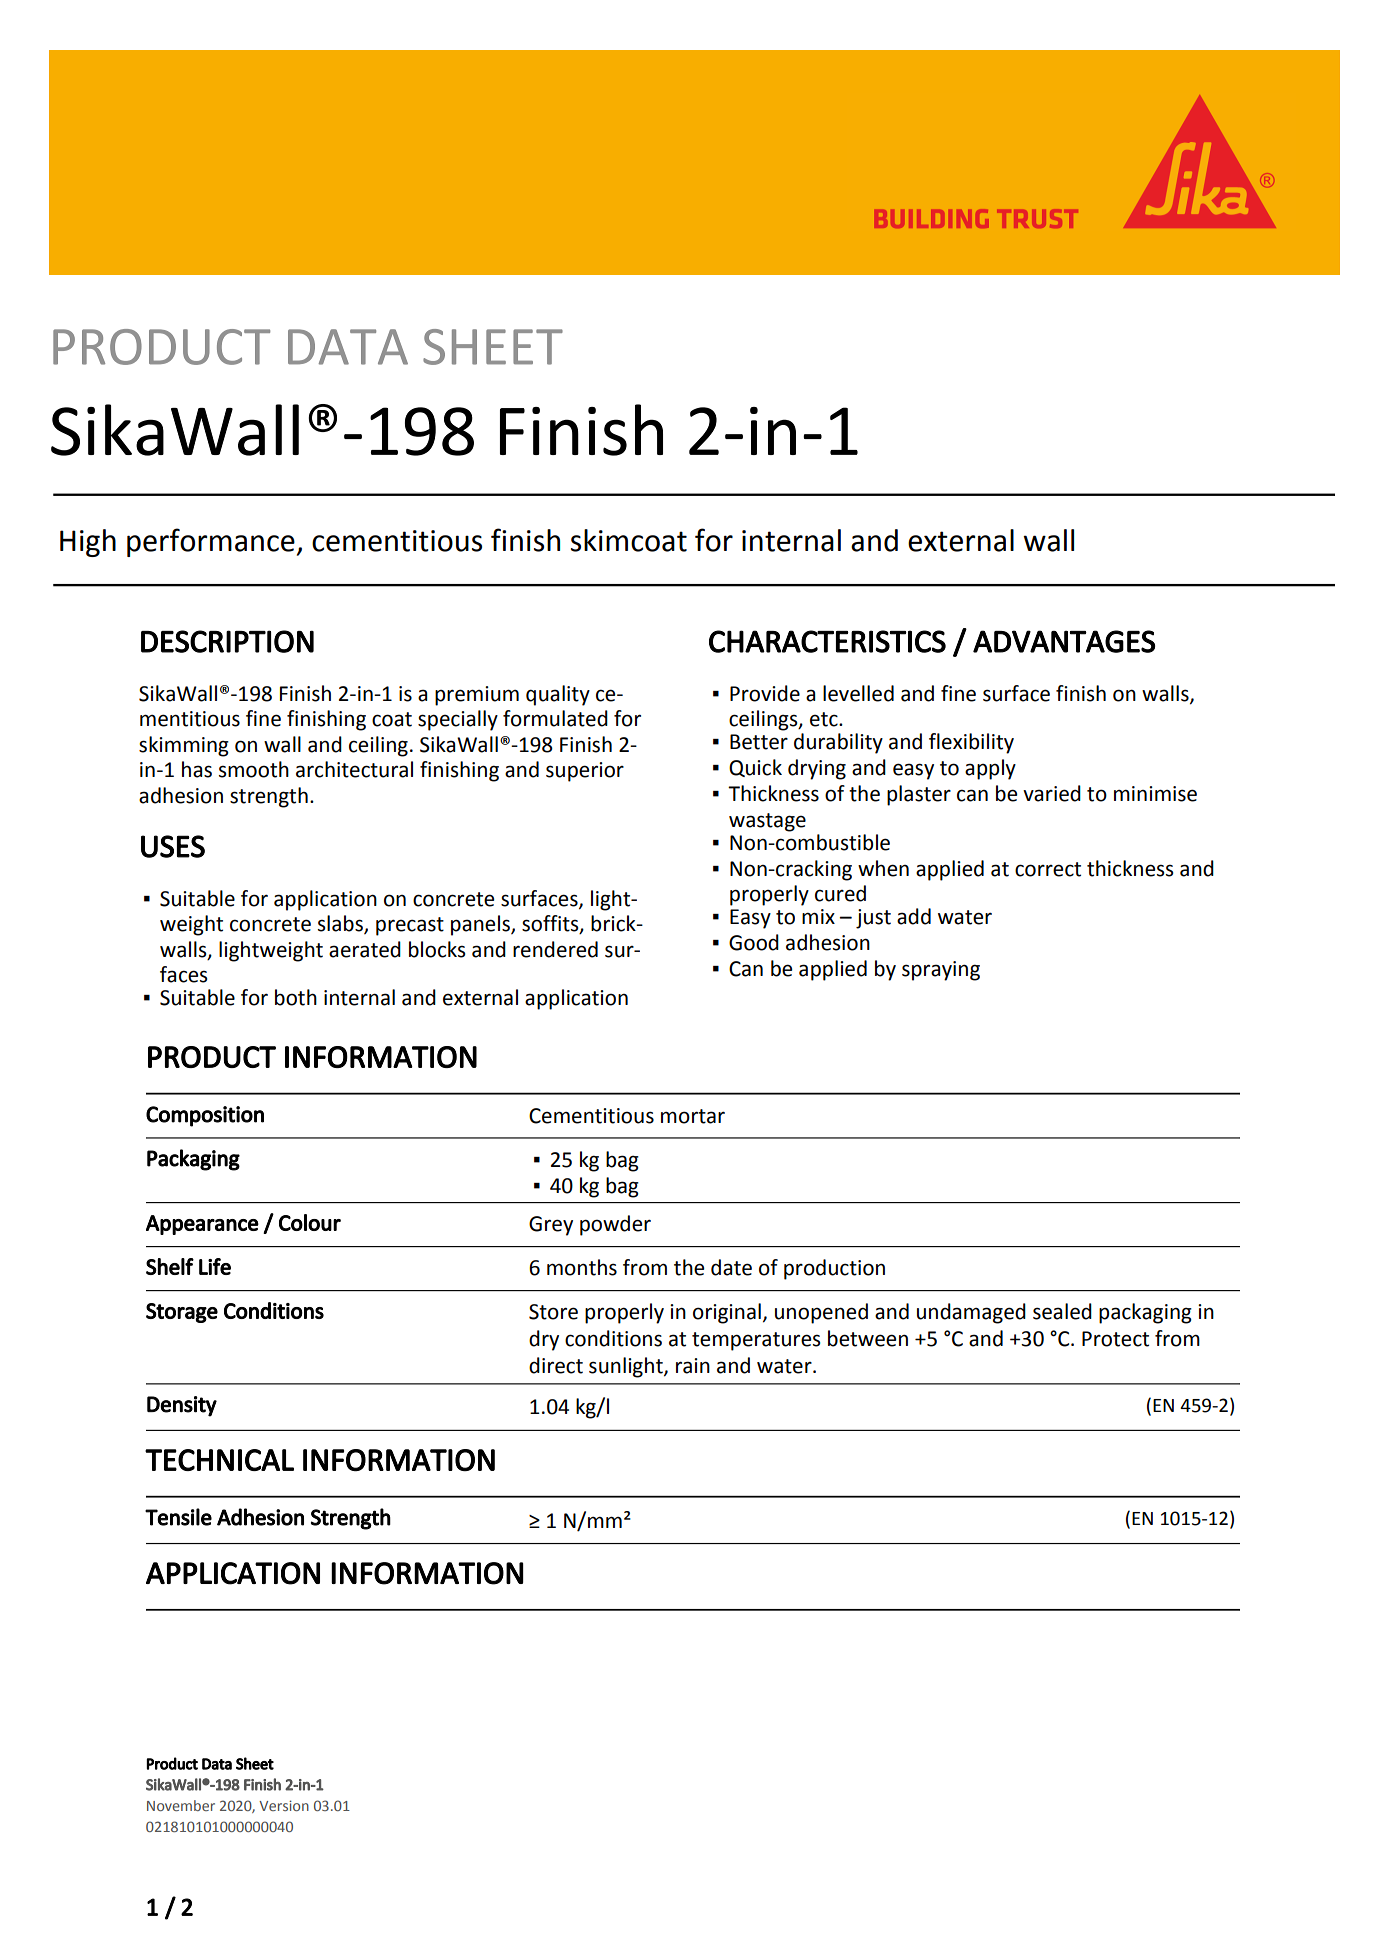  What do you see at coordinates (181, 1805) in the document?
I see `November` at bounding box center [181, 1805].
